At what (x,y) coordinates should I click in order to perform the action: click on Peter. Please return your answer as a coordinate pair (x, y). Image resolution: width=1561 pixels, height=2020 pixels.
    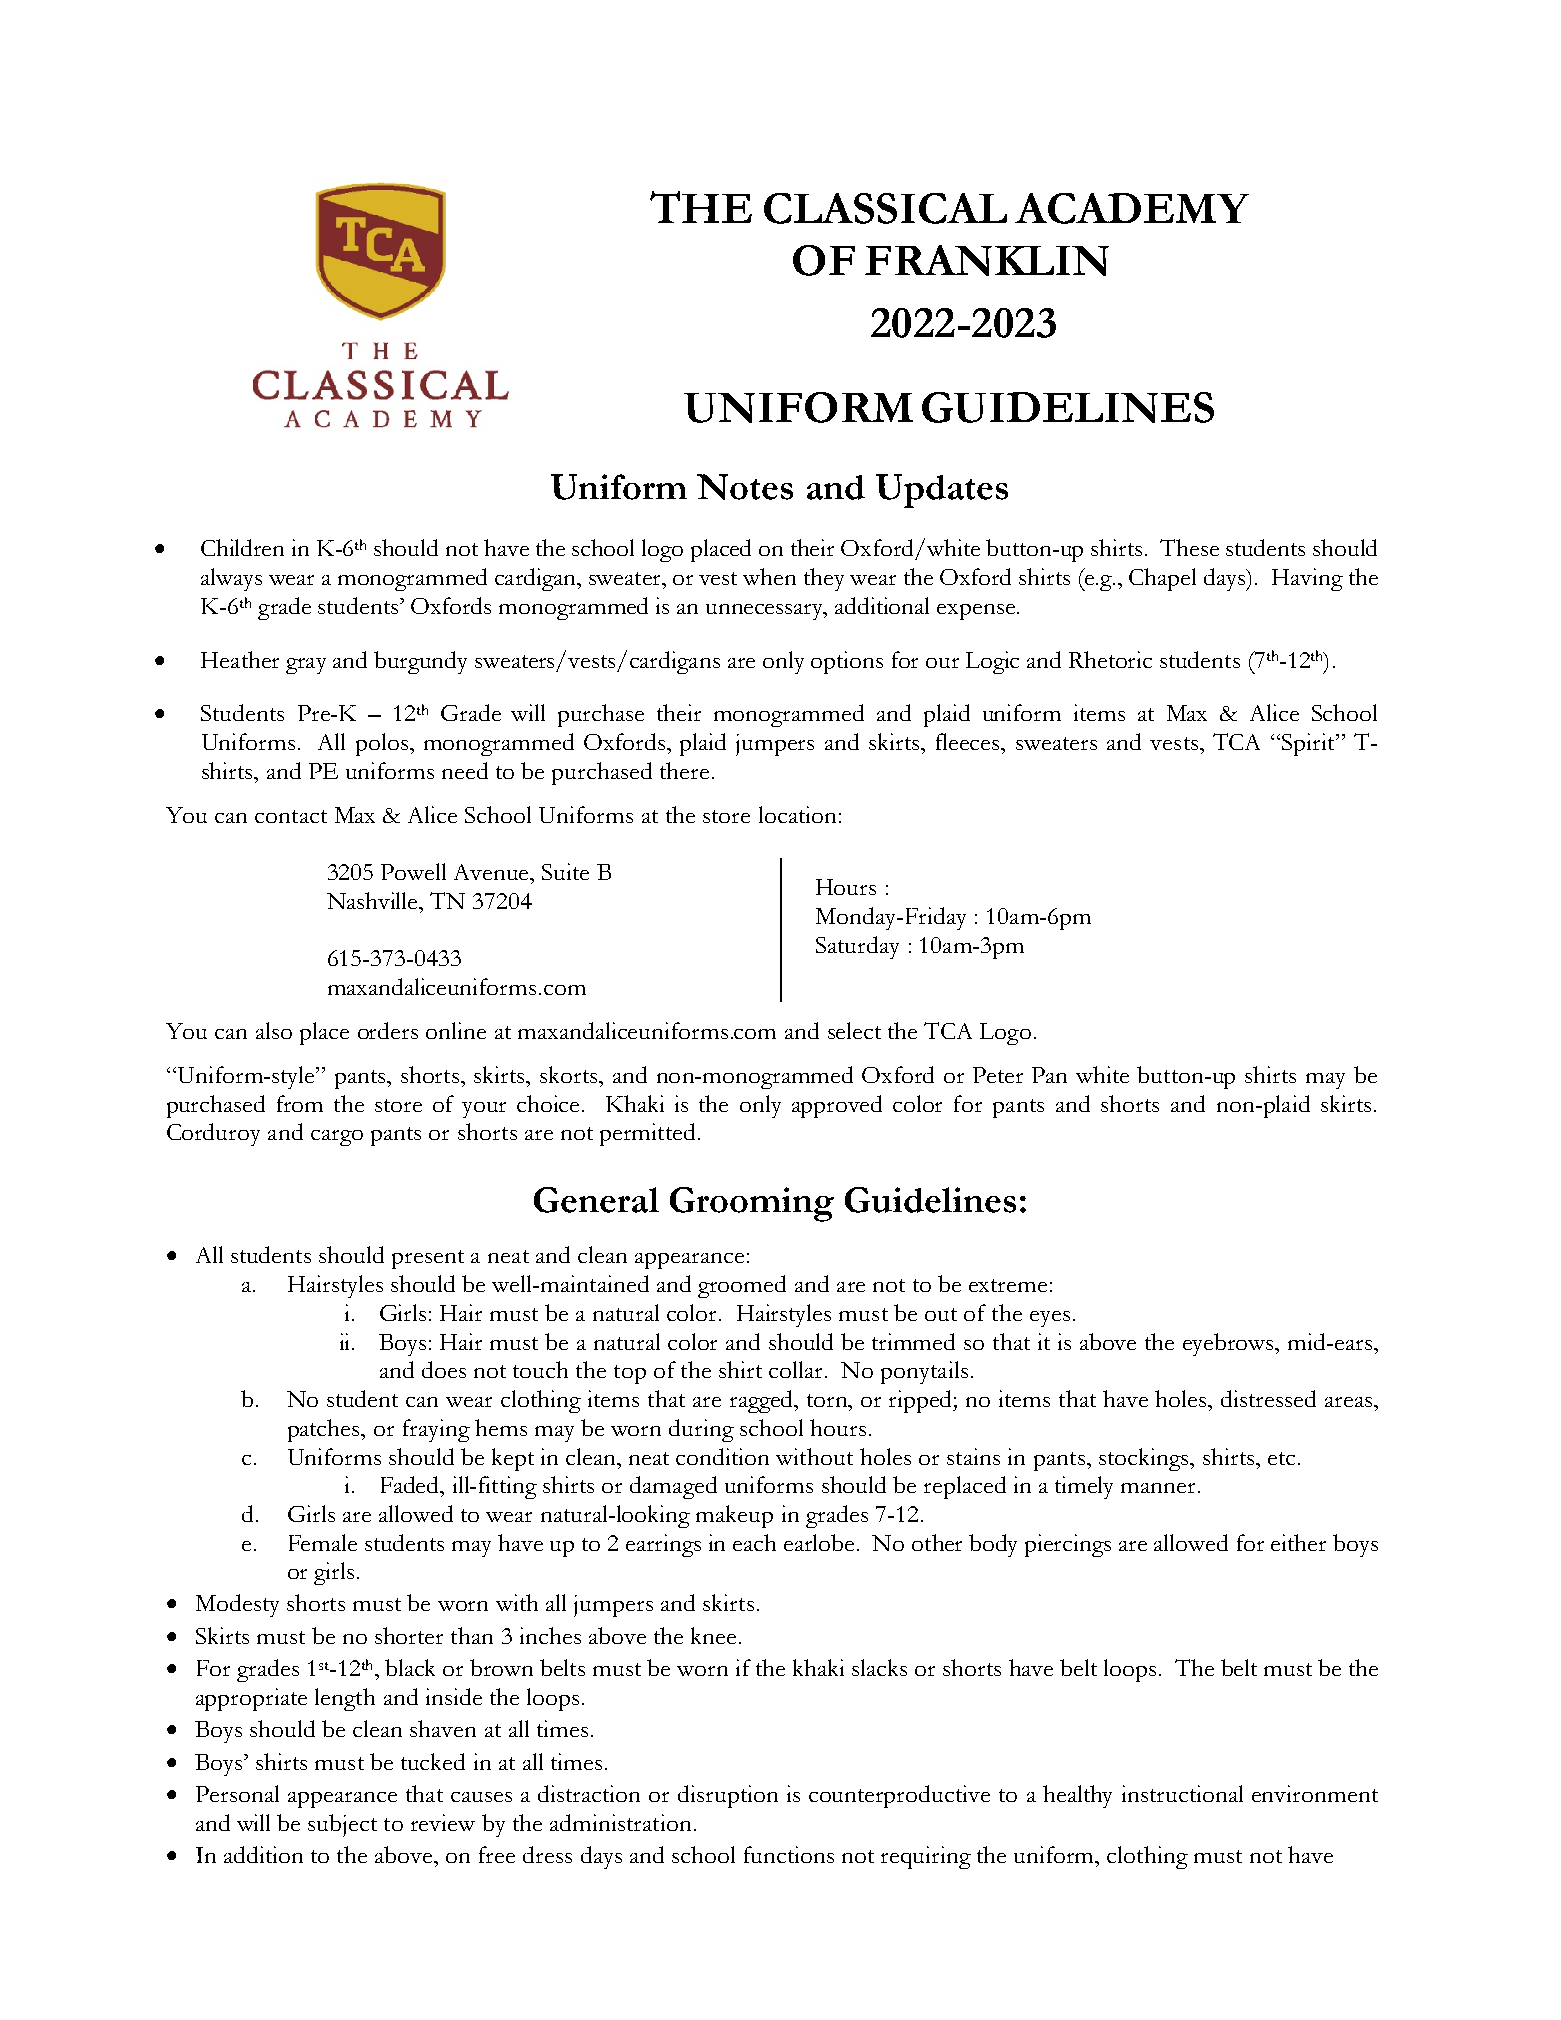
    Looking at the image, I should click on (998, 1075).
